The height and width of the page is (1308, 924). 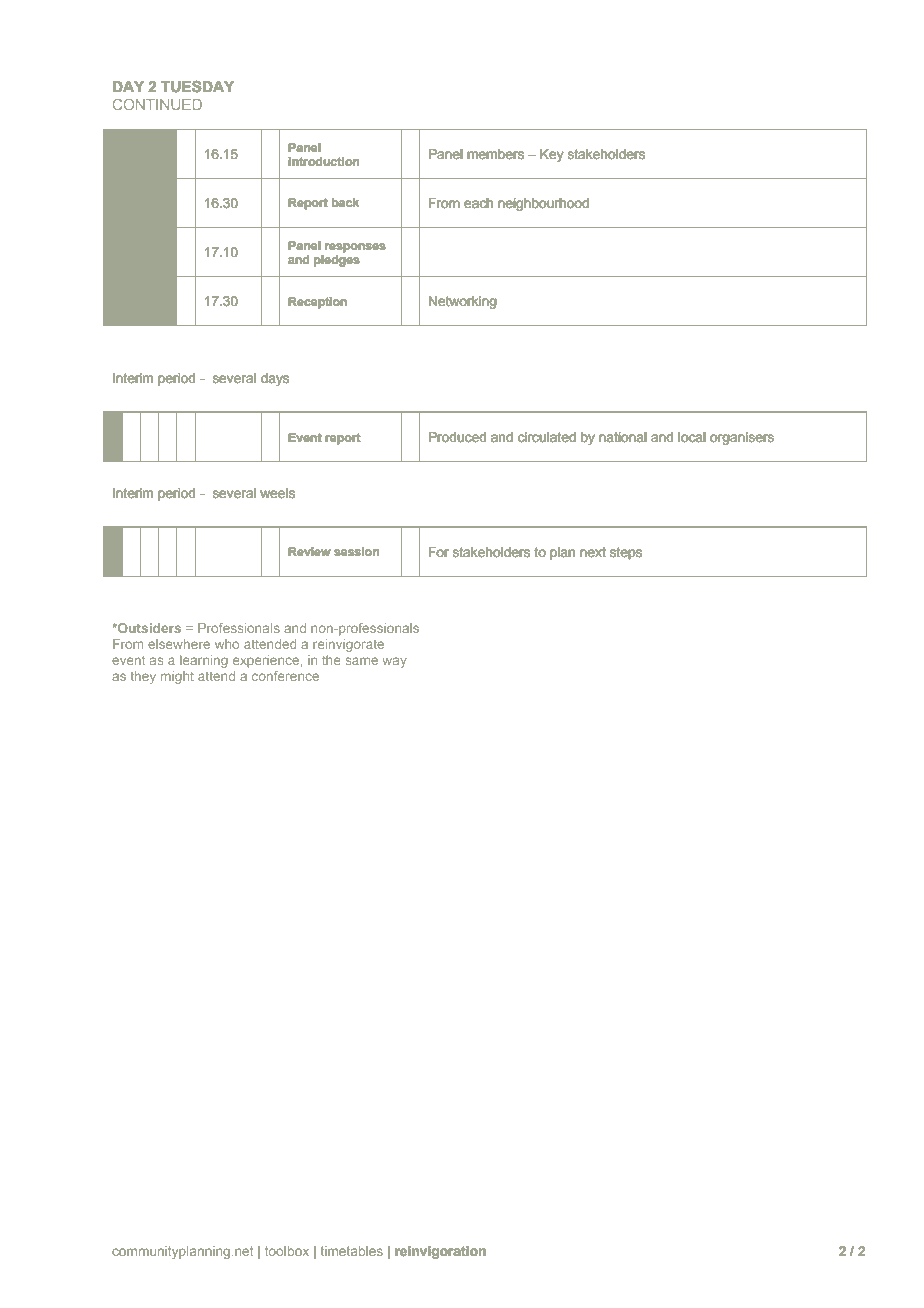 I want to click on TUESDAY, so click(x=197, y=86).
